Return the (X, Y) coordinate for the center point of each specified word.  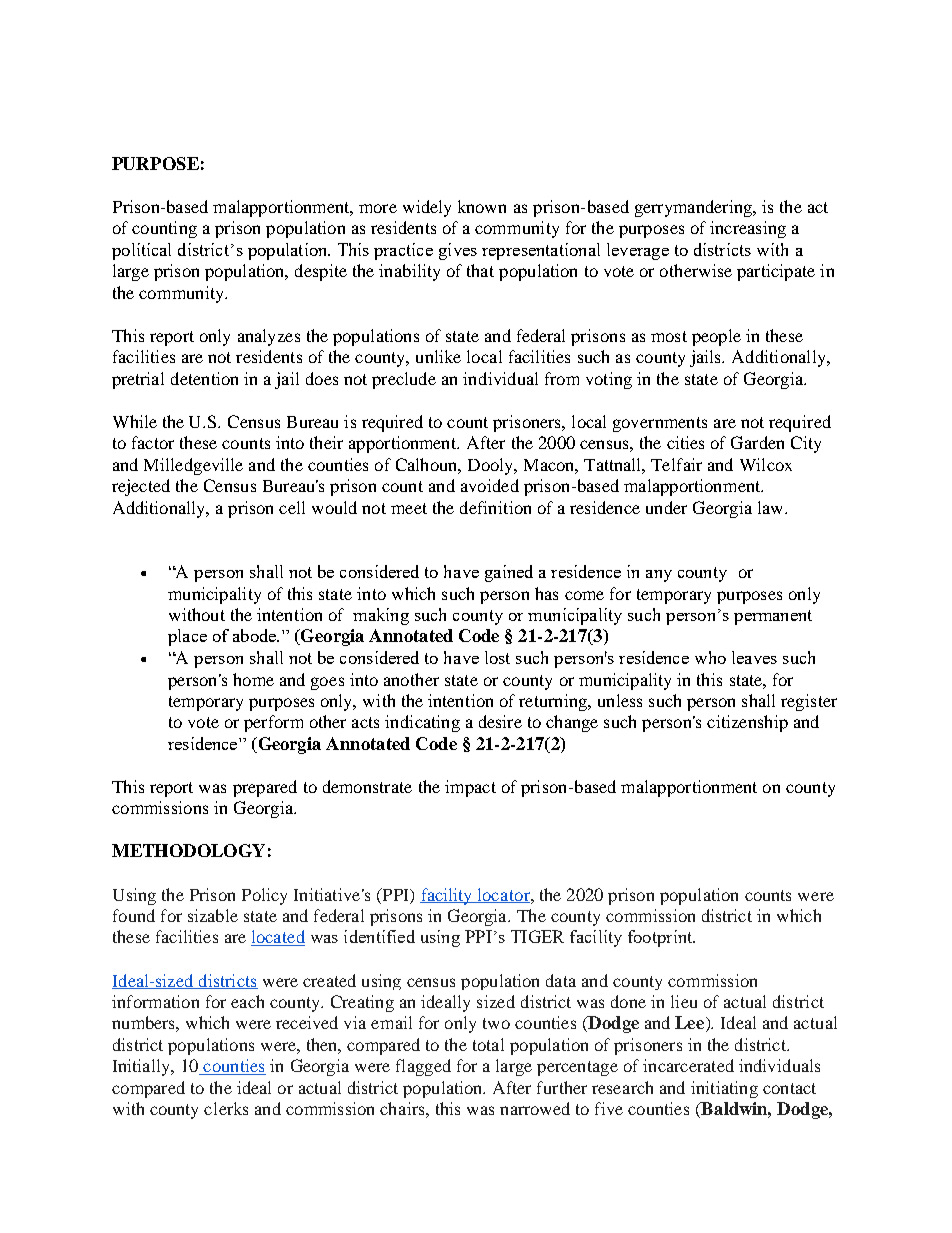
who (710, 657)
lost (497, 657)
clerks (226, 1108)
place (187, 637)
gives (458, 251)
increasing (748, 229)
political (141, 251)
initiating (724, 1089)
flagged (423, 1067)
